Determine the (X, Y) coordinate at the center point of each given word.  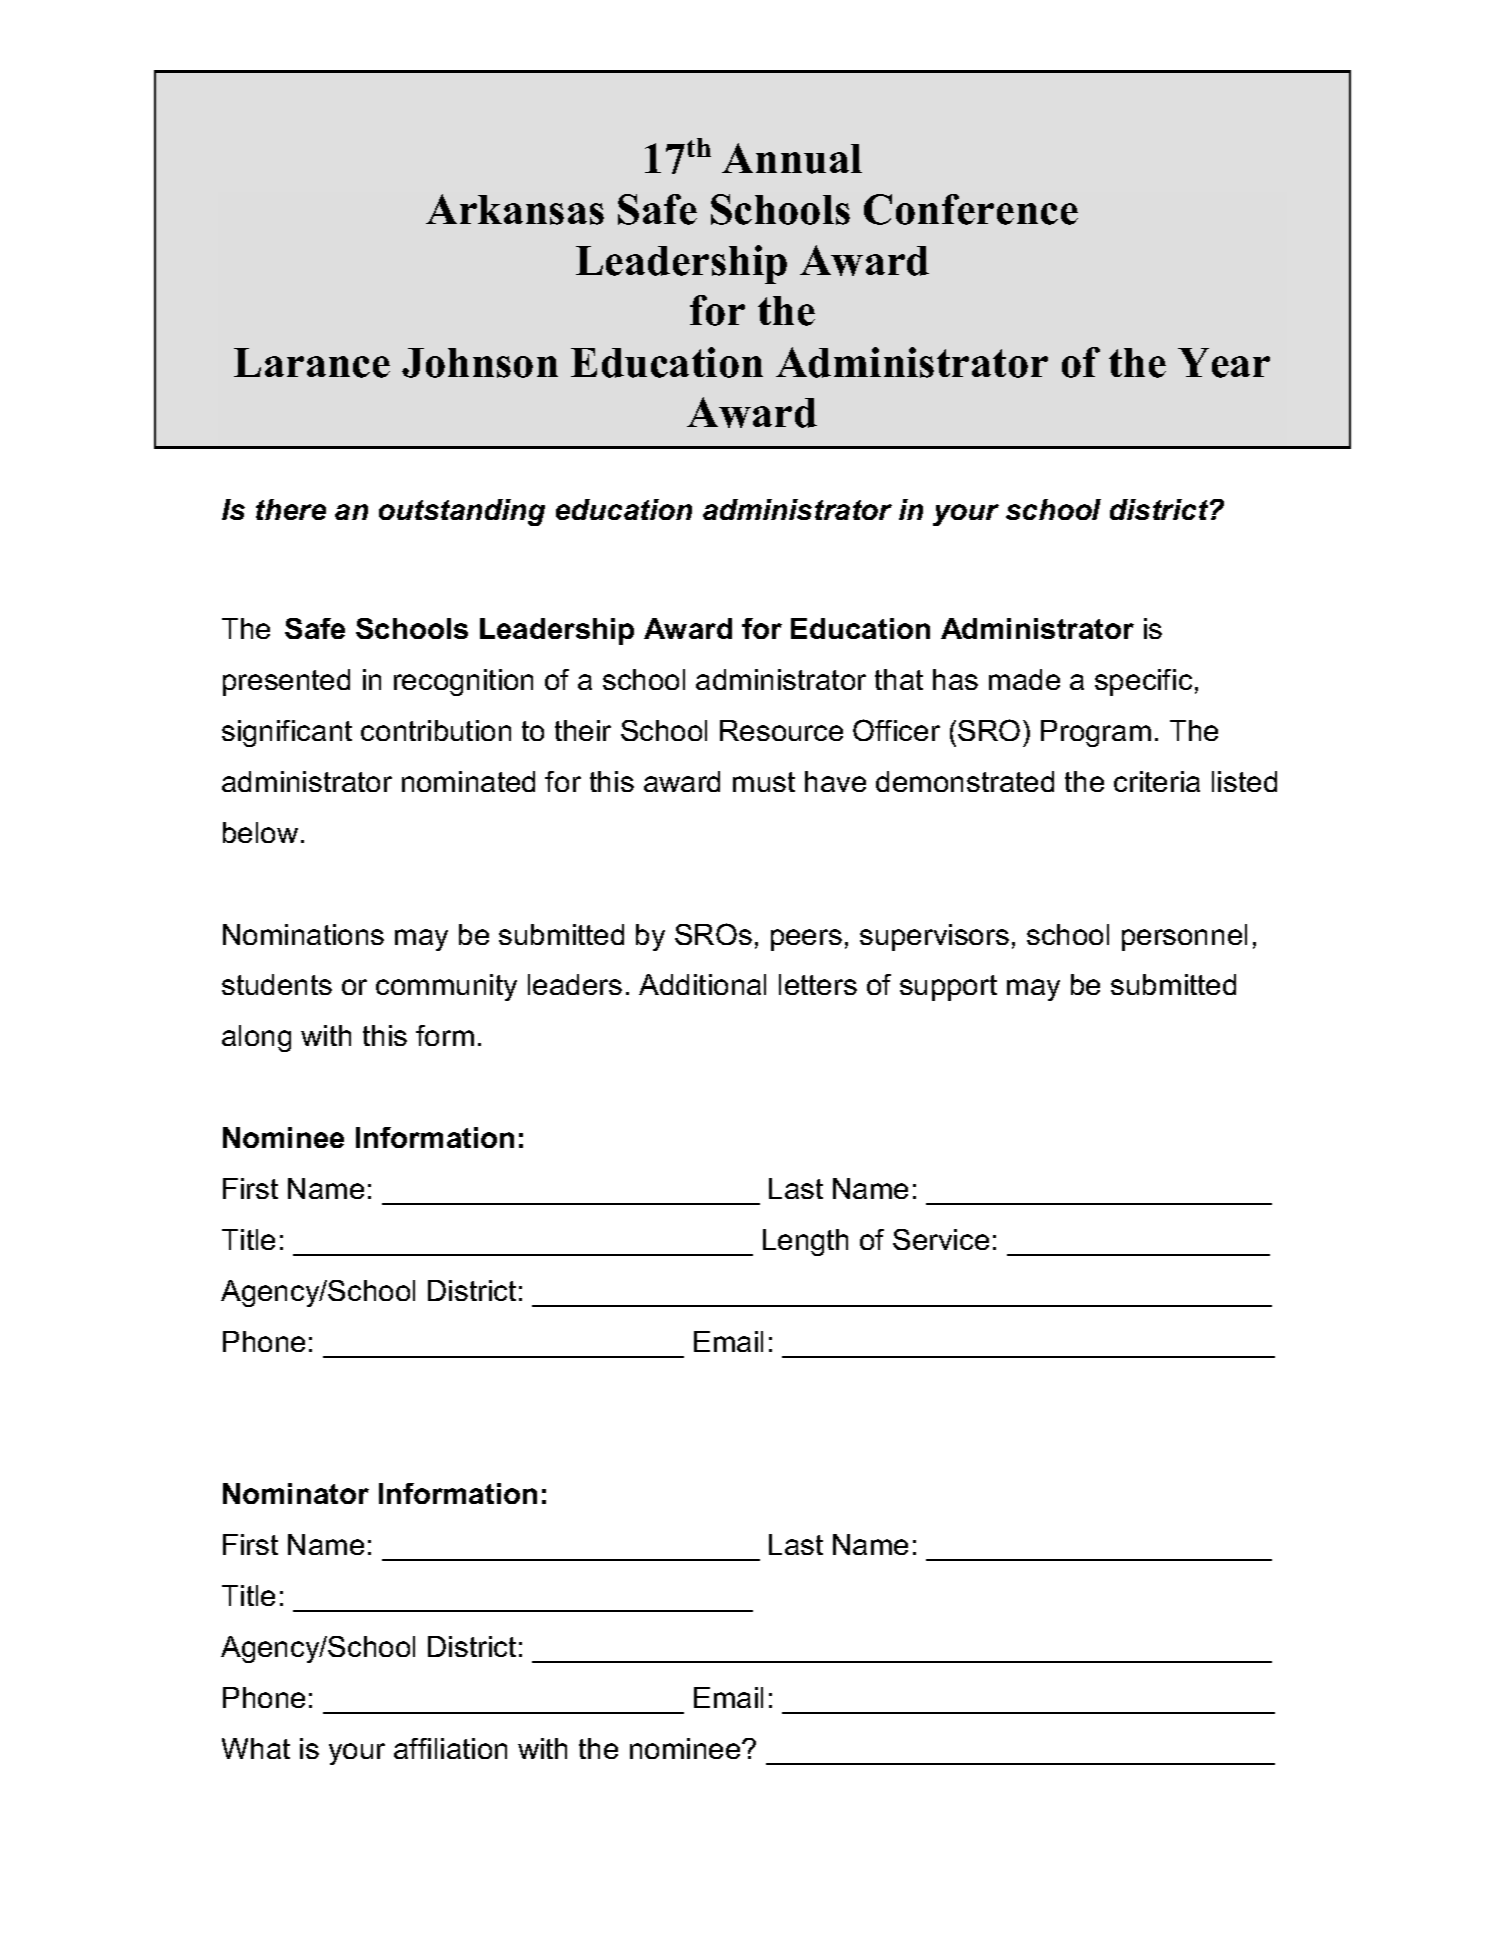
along (256, 1038)
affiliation (450, 1748)
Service (941, 1239)
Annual (792, 158)
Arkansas (515, 209)
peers (806, 940)
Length (805, 1242)
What (256, 1748)
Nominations (303, 934)
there (291, 509)
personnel (1184, 937)
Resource (781, 730)
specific (1143, 682)
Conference (971, 209)
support (948, 988)
